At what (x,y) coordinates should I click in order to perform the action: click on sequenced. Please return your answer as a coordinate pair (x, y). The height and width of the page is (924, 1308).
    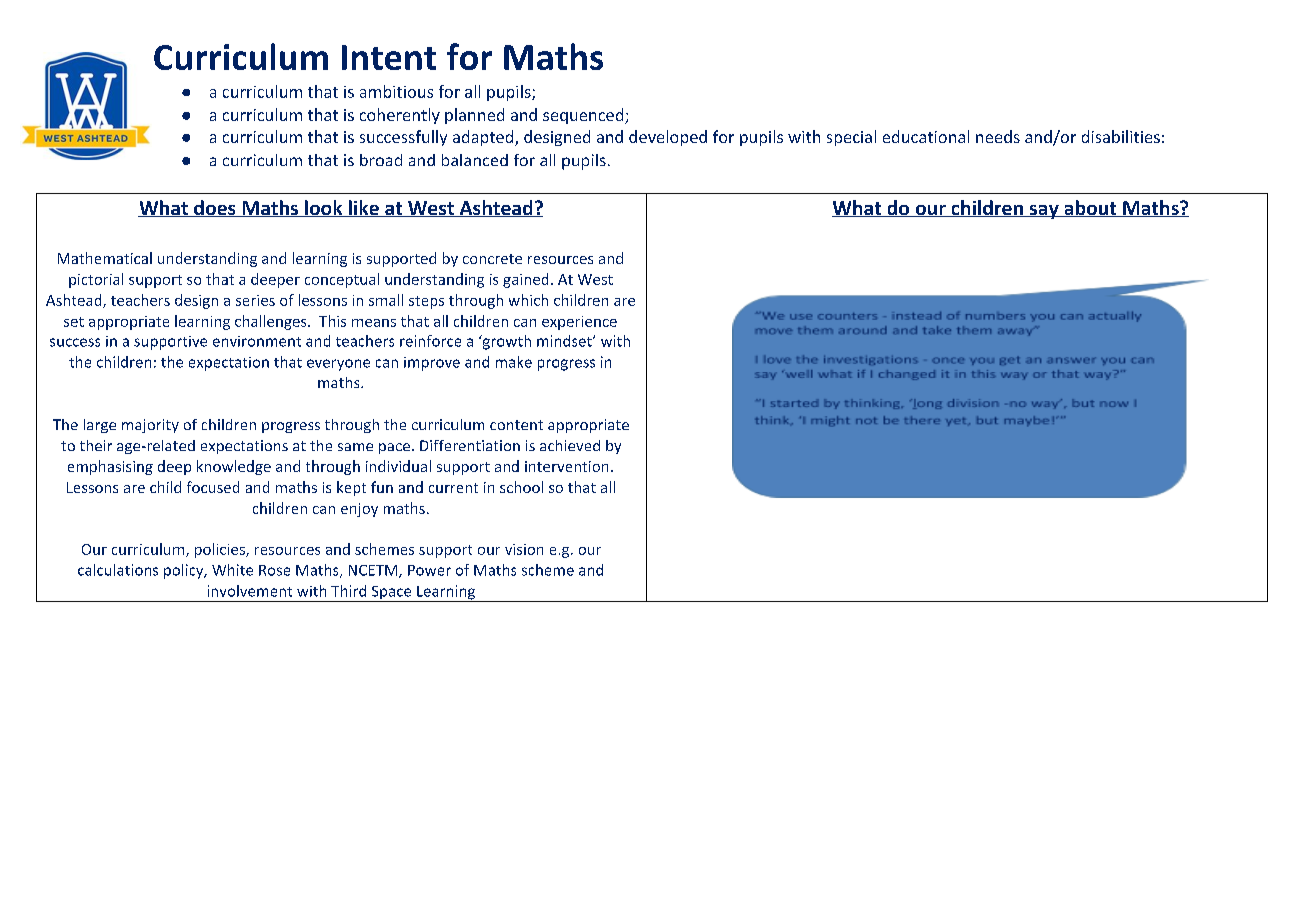
    Looking at the image, I should click on (583, 116).
